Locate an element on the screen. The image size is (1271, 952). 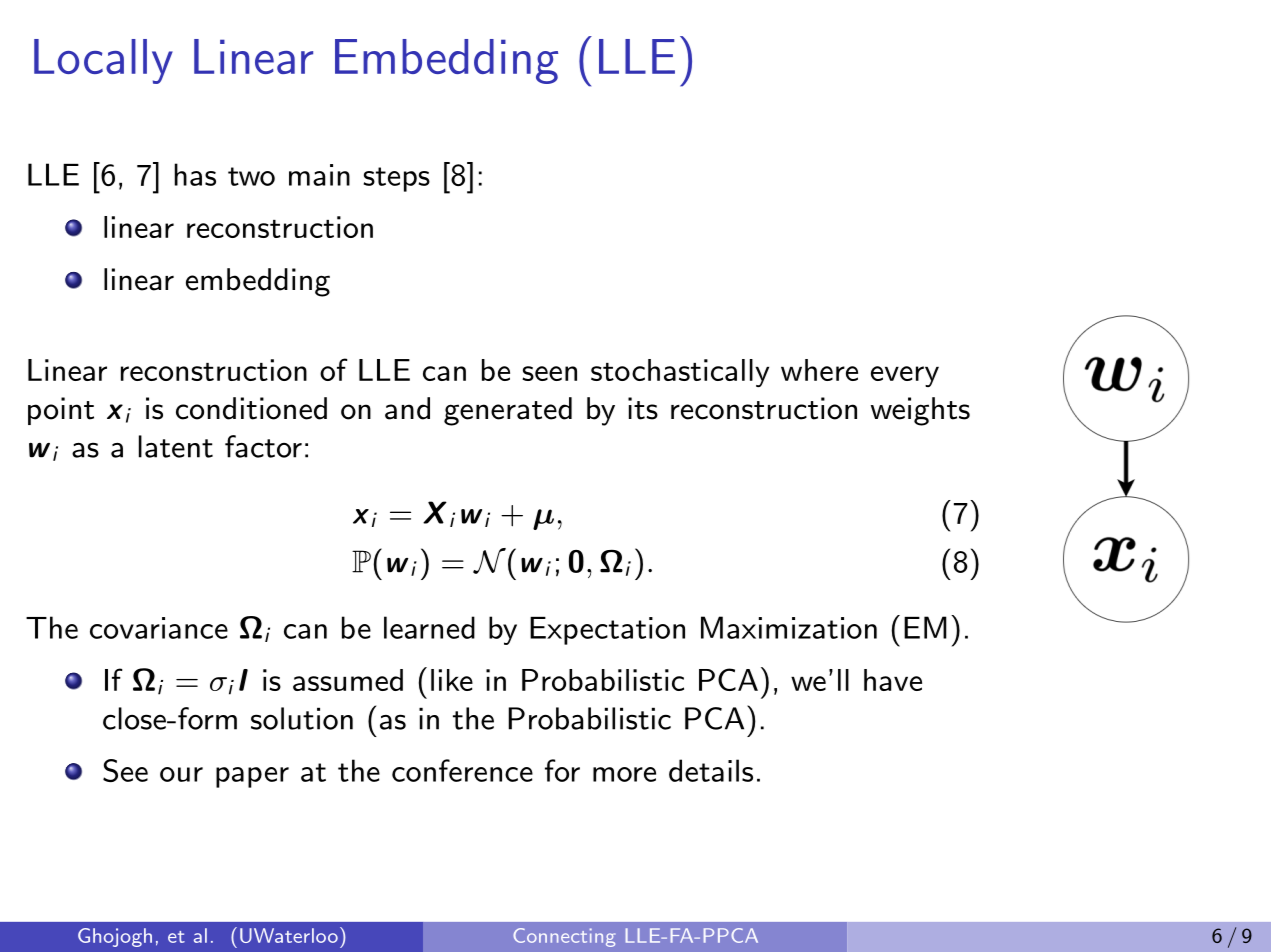
paper is located at coordinates (252, 777).
